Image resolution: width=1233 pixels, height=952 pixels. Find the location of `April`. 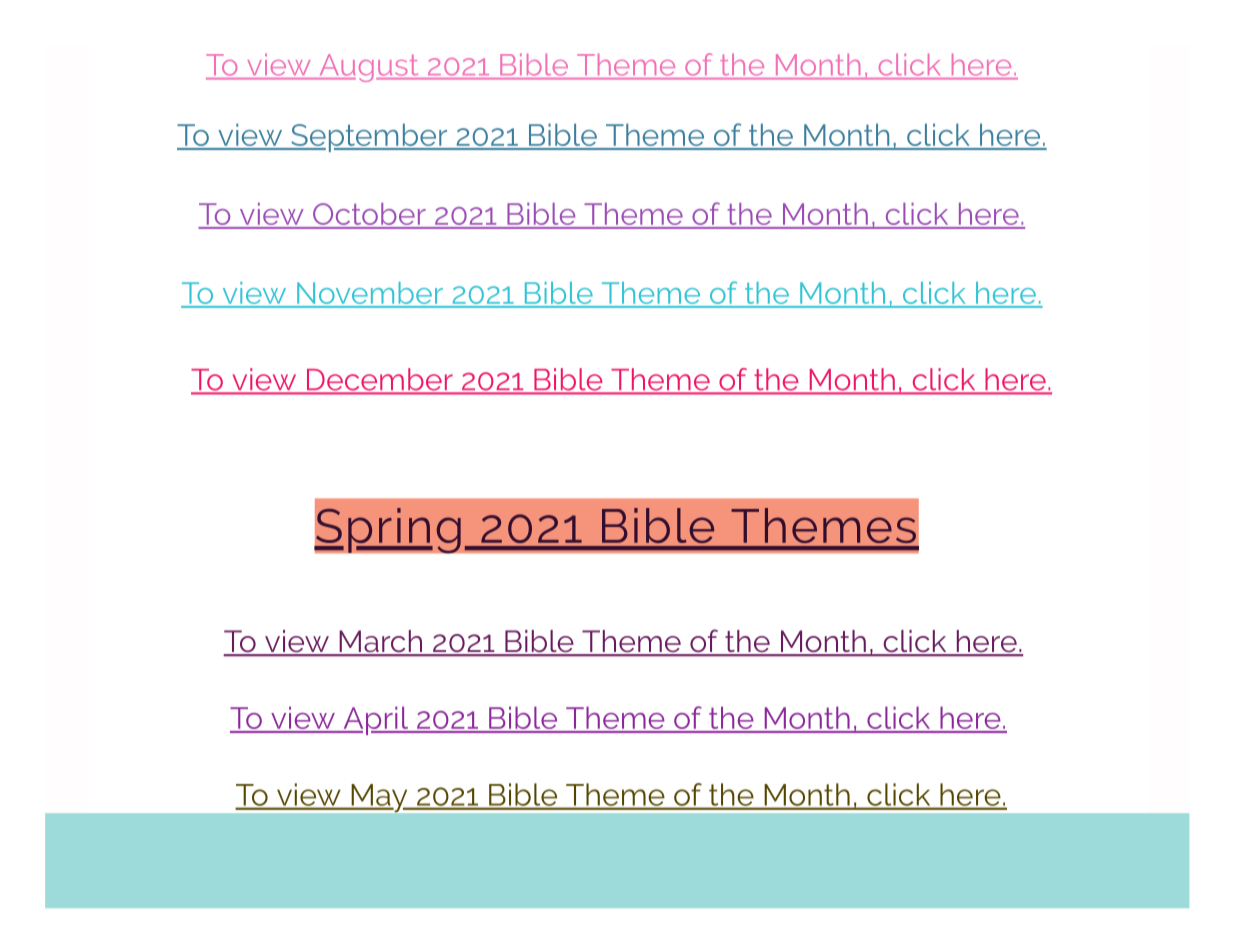

April is located at coordinates (375, 720).
